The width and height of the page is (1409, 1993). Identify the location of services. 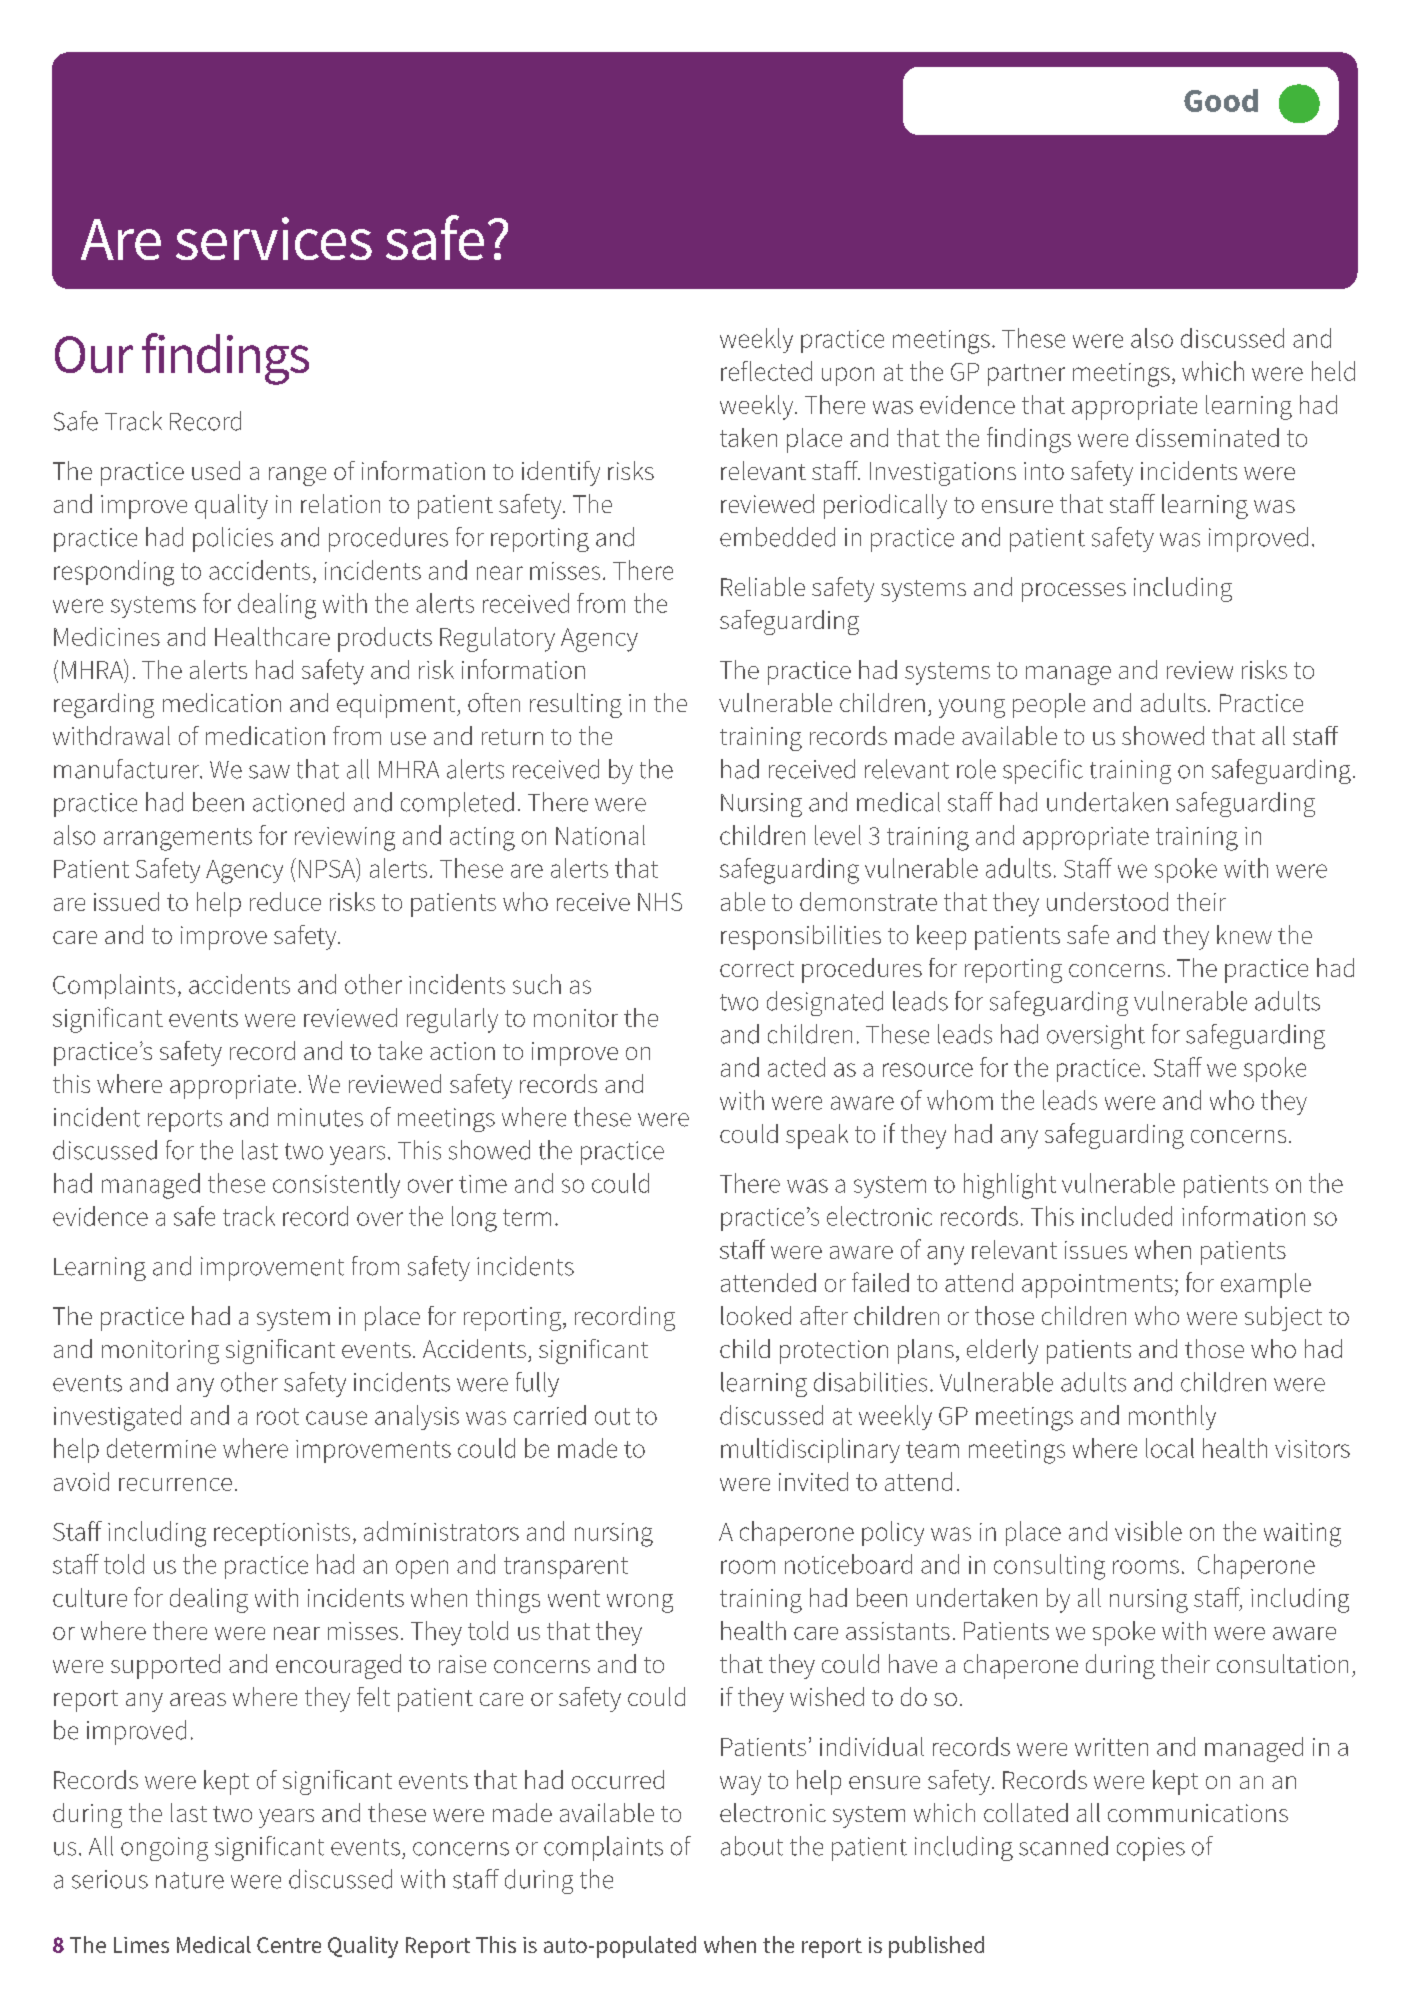
(274, 238).
